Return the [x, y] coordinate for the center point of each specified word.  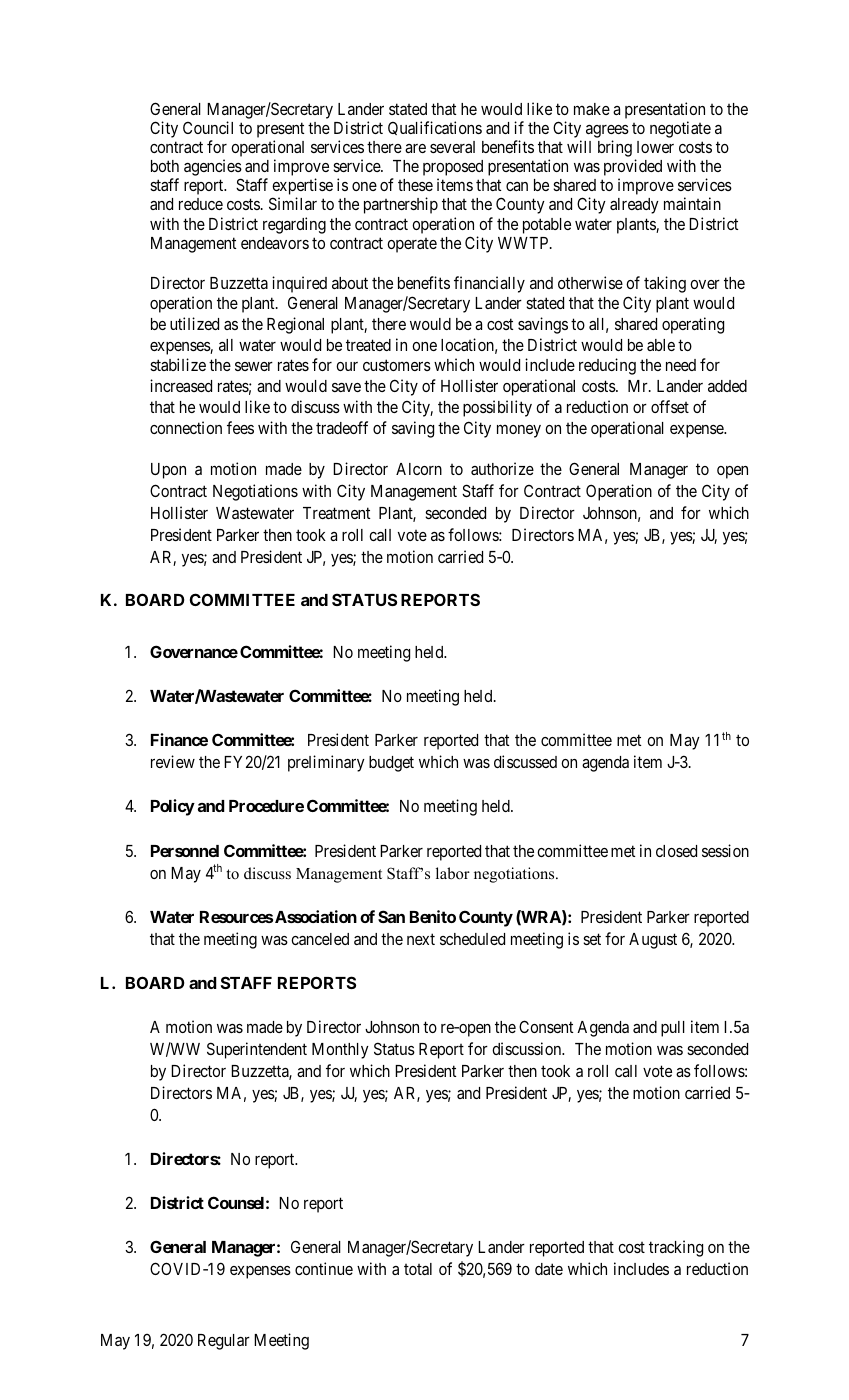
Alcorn [419, 469]
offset [670, 406]
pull [673, 1029]
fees [240, 427]
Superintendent [257, 1050]
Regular [224, 1342]
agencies [213, 169]
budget [391, 764]
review [173, 761]
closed [676, 851]
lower [655, 147]
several [452, 147]
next [421, 939]
